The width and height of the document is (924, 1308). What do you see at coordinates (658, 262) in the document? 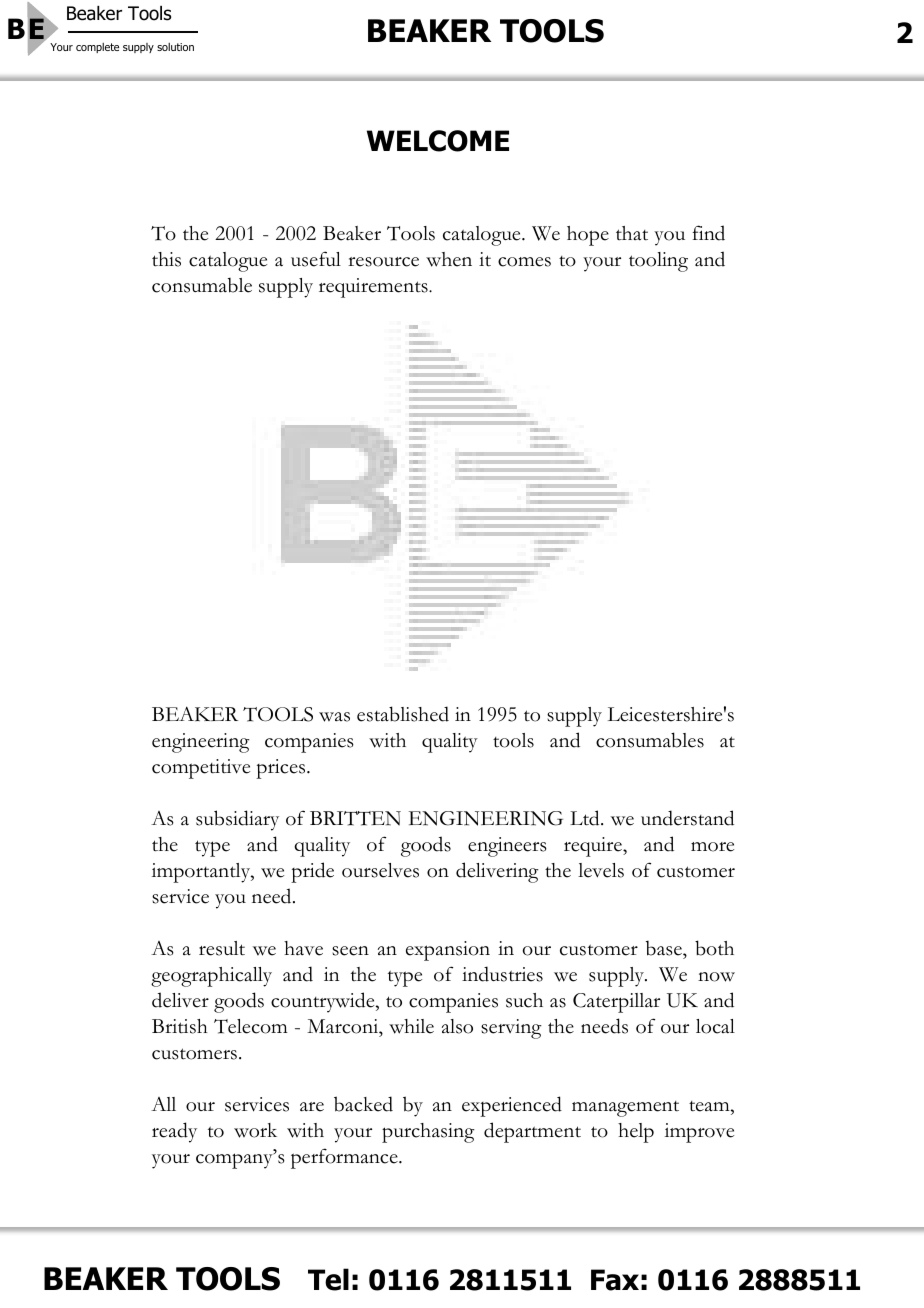
I see `tooling` at bounding box center [658, 262].
